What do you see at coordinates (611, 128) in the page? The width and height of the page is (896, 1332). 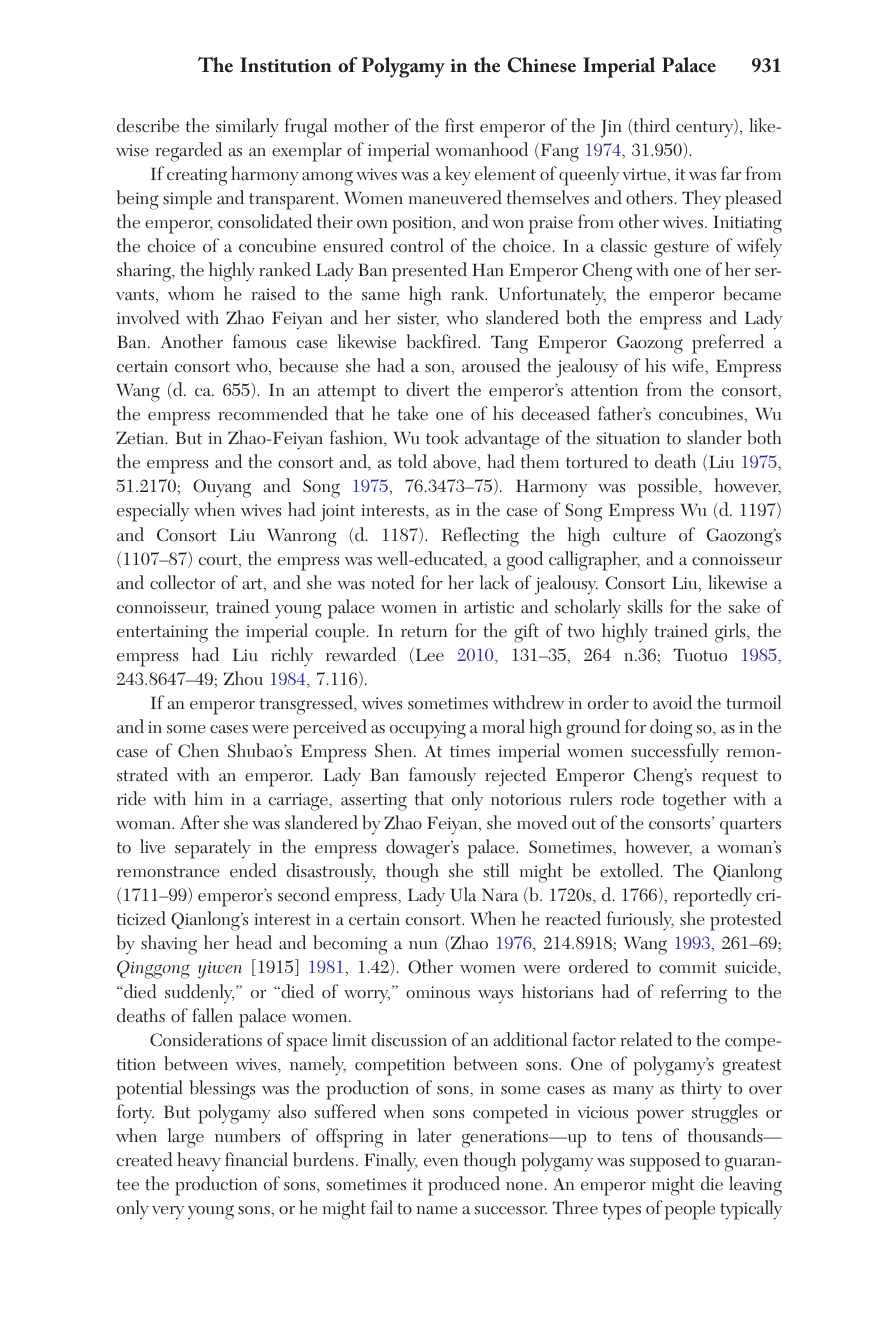 I see `Jin` at bounding box center [611, 128].
